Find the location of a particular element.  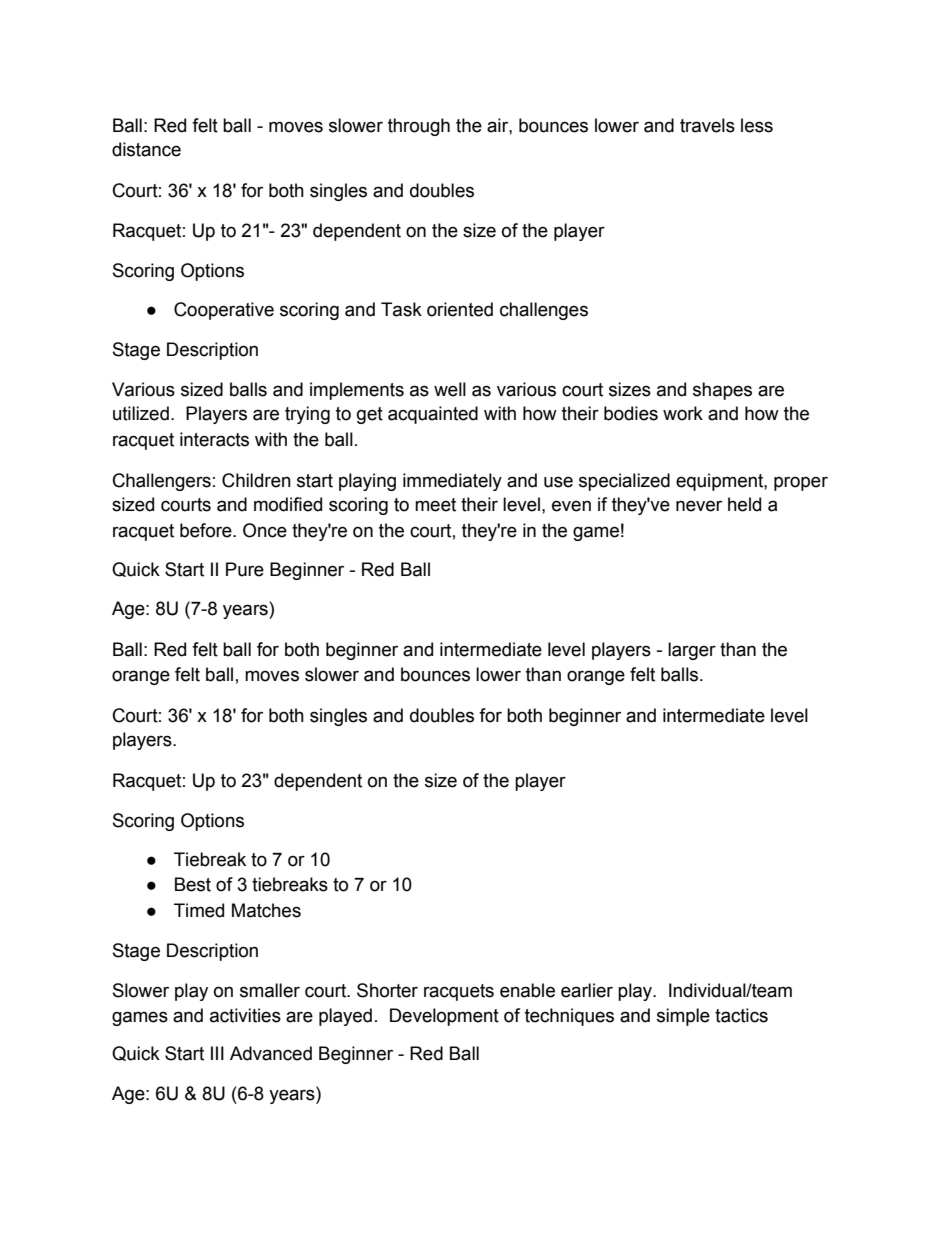

travels is located at coordinates (707, 125).
